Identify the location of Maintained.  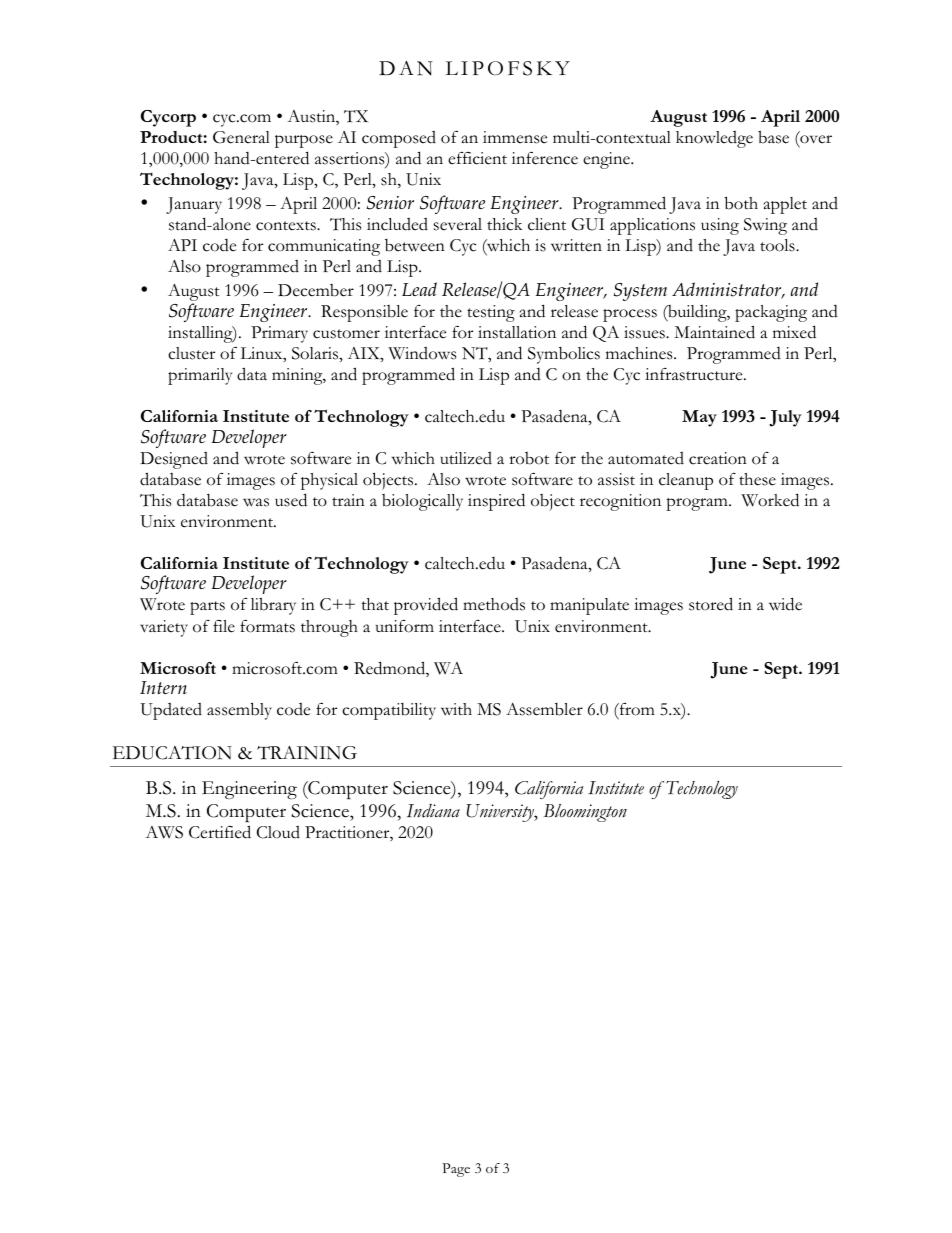
(714, 332).
